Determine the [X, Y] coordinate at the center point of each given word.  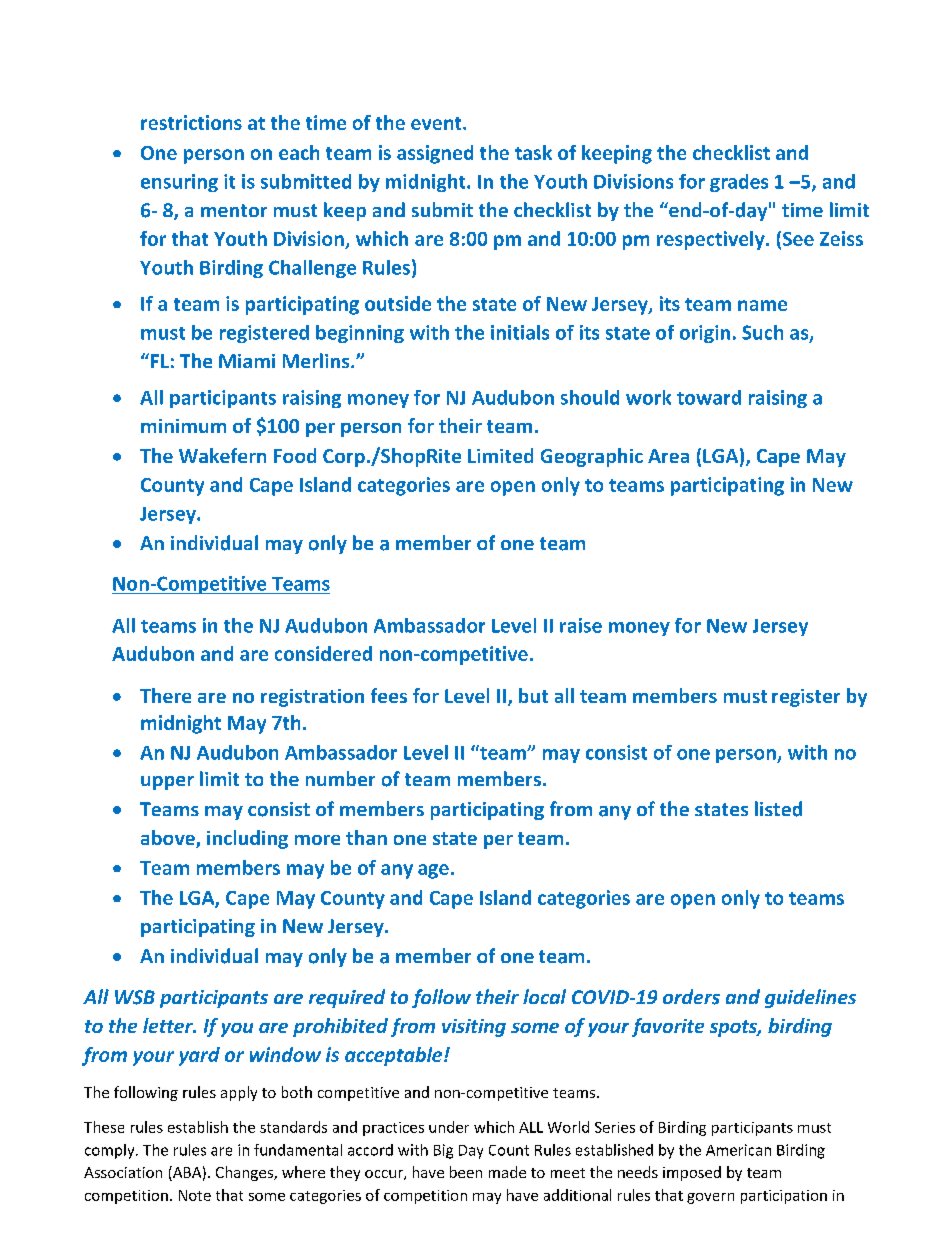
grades [739, 183]
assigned [435, 154]
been [466, 1172]
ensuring [179, 183]
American [738, 1150]
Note [195, 1195]
